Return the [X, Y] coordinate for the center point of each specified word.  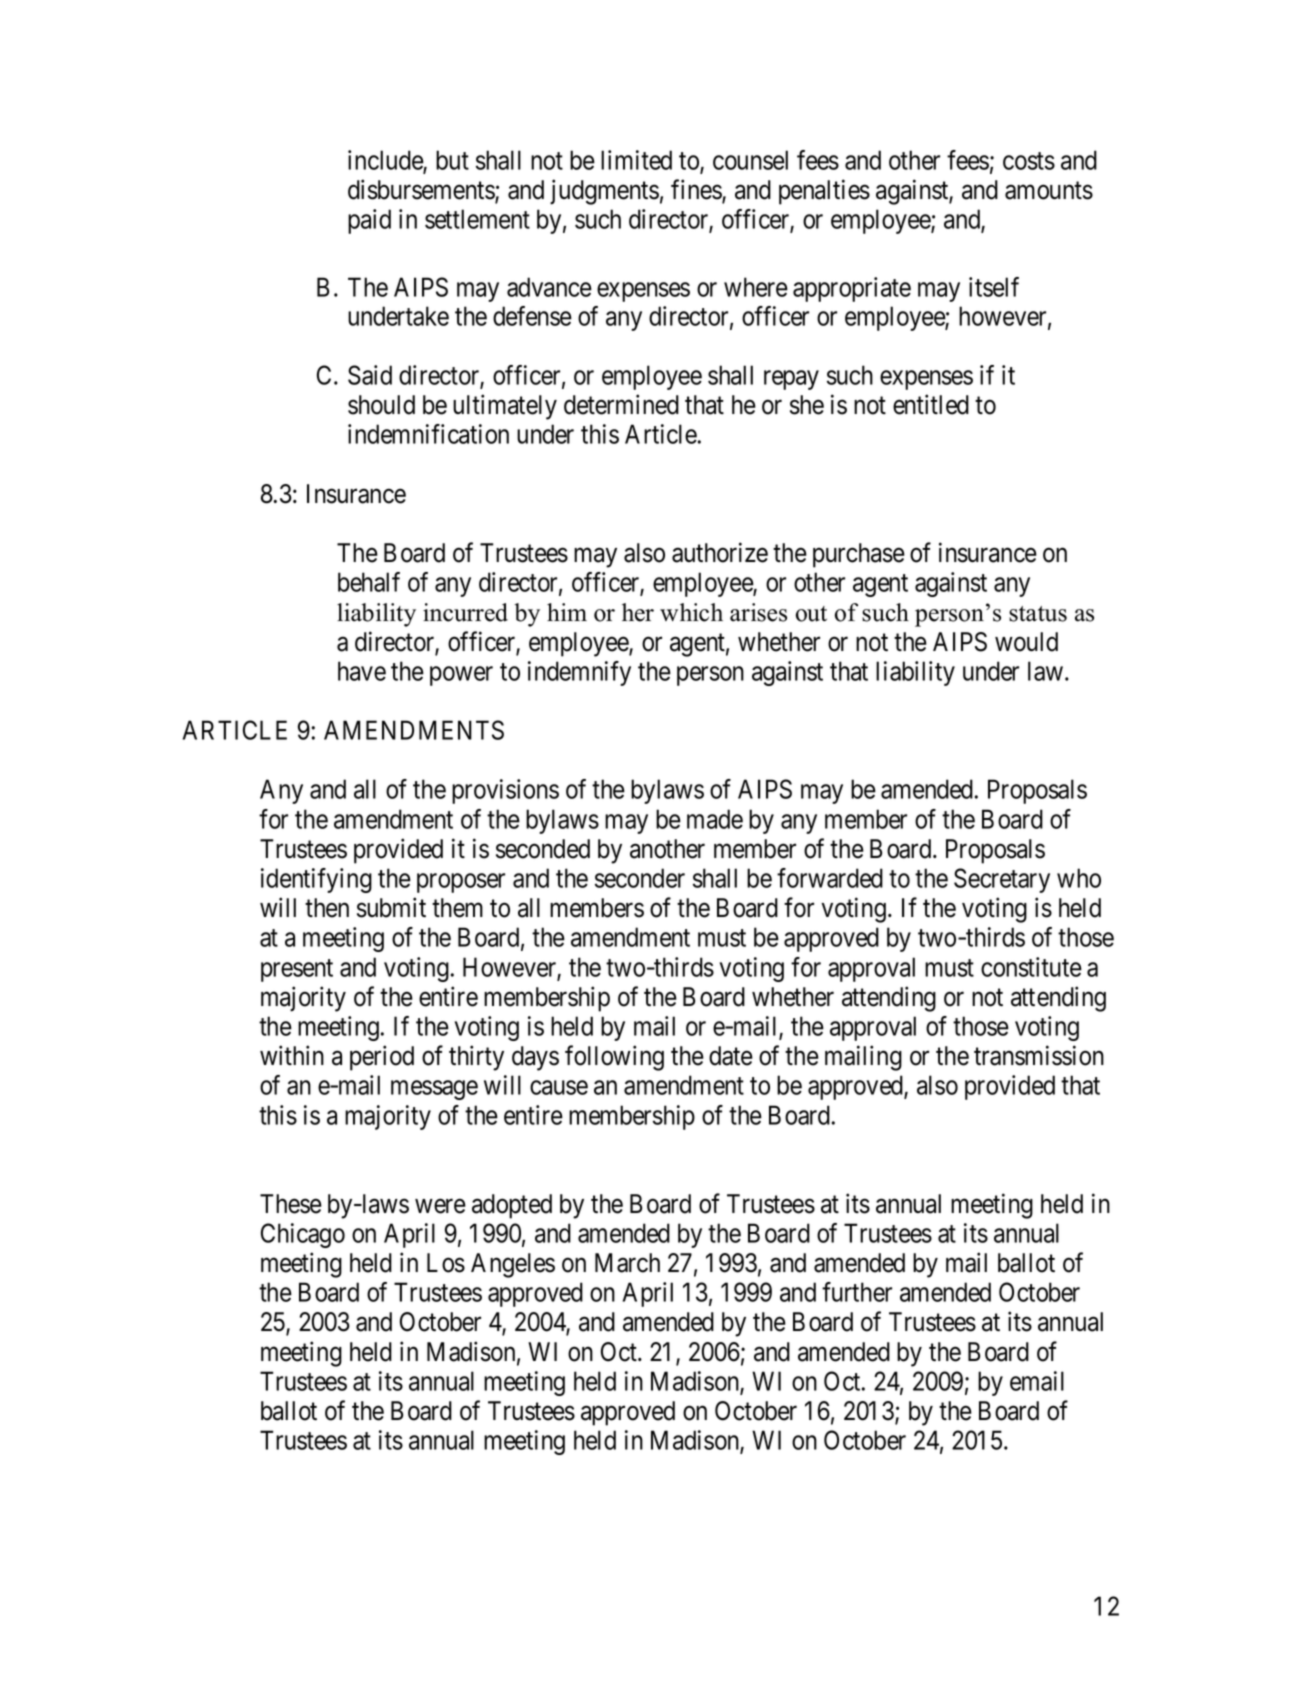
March [627, 1263]
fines [697, 190]
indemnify [579, 673]
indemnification [428, 434]
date [731, 1056]
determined [621, 404]
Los [446, 1263]
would [1026, 642]
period [382, 1058]
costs [1029, 161]
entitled [931, 404]
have [362, 671]
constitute [1031, 967]
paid [369, 221]
